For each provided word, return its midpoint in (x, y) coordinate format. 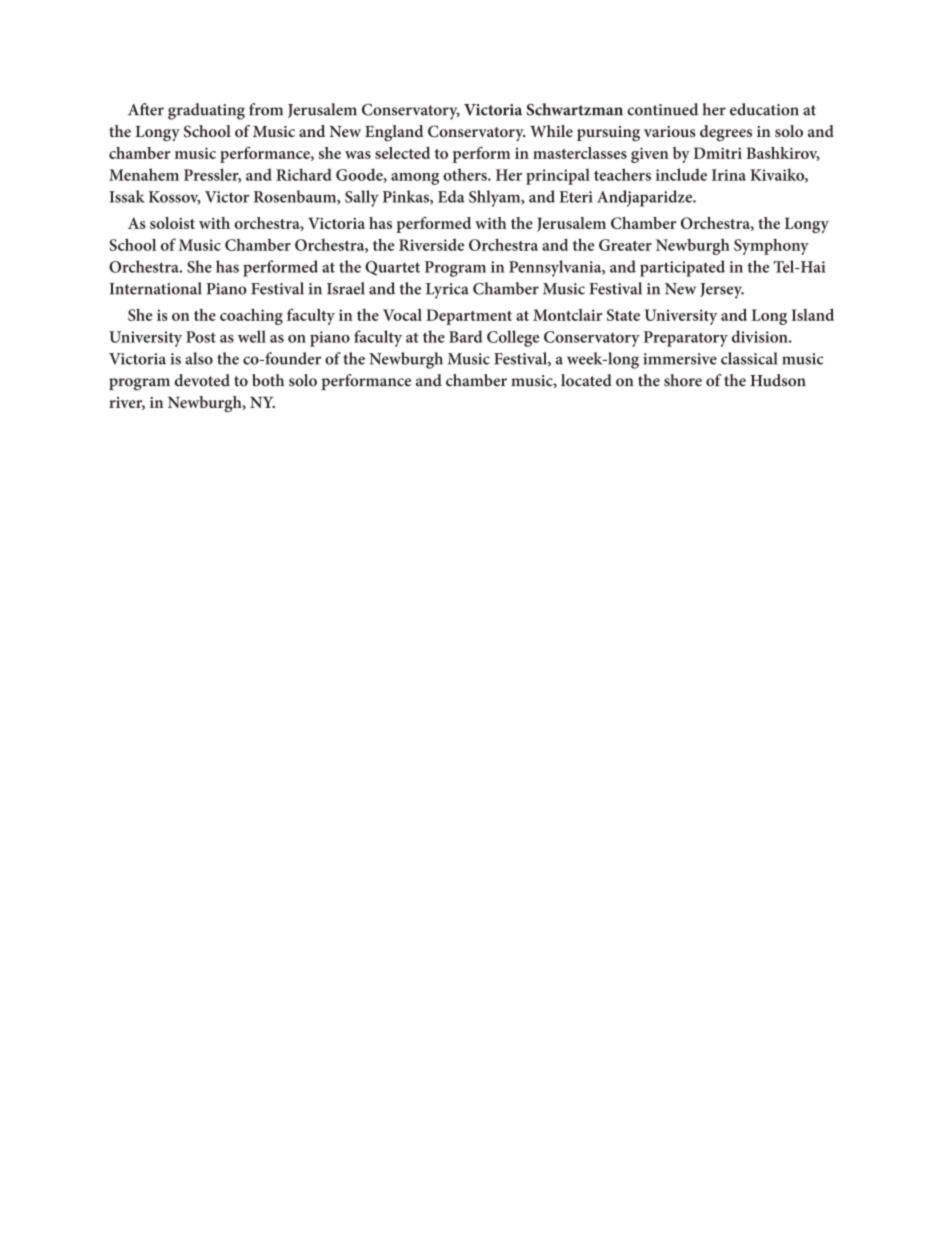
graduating (206, 111)
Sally (362, 198)
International (155, 288)
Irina (729, 175)
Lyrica (447, 291)
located (586, 380)
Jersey (722, 291)
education (764, 109)
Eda (451, 196)
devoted (202, 380)
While (551, 131)
